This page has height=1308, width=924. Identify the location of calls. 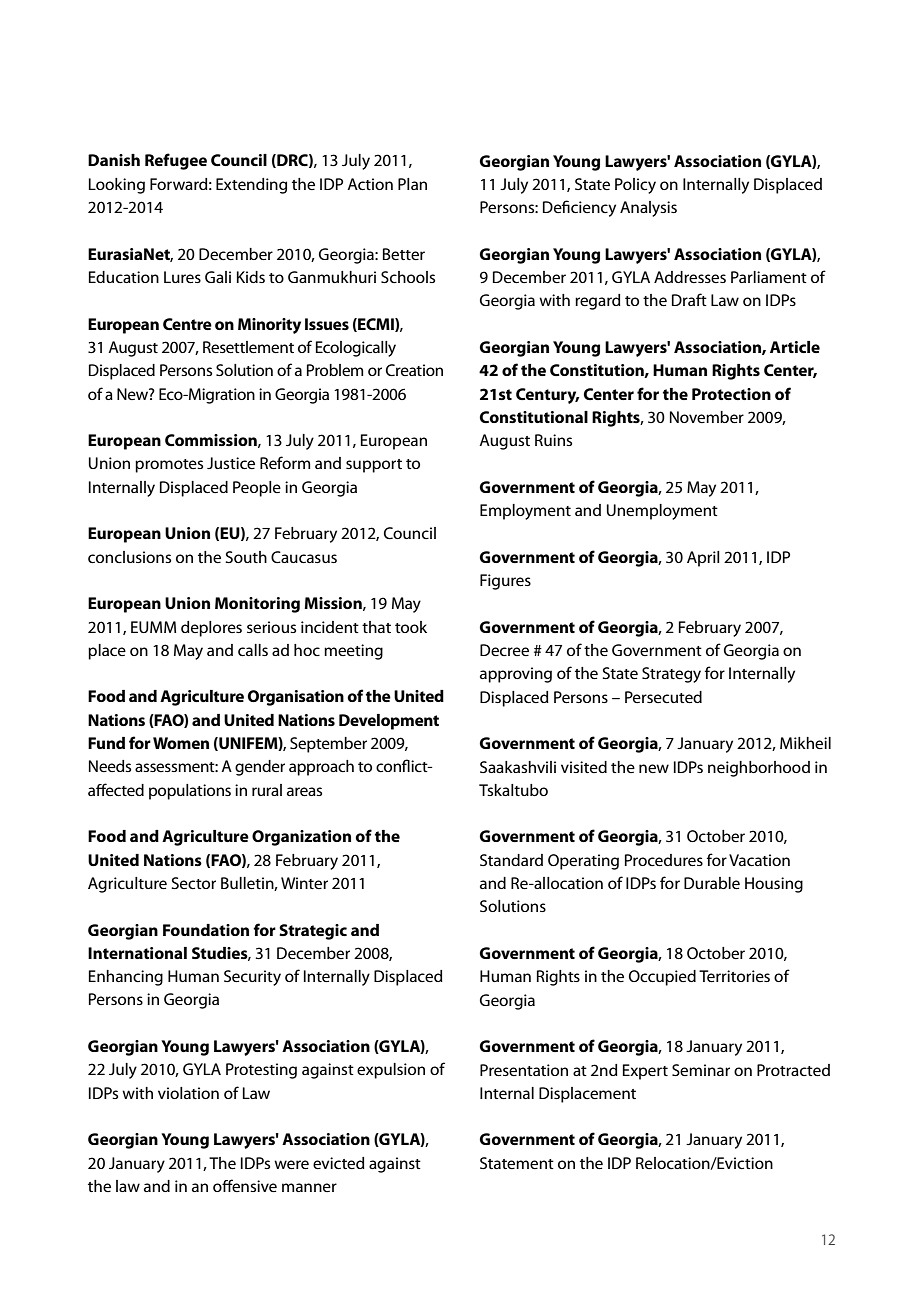
(253, 650).
